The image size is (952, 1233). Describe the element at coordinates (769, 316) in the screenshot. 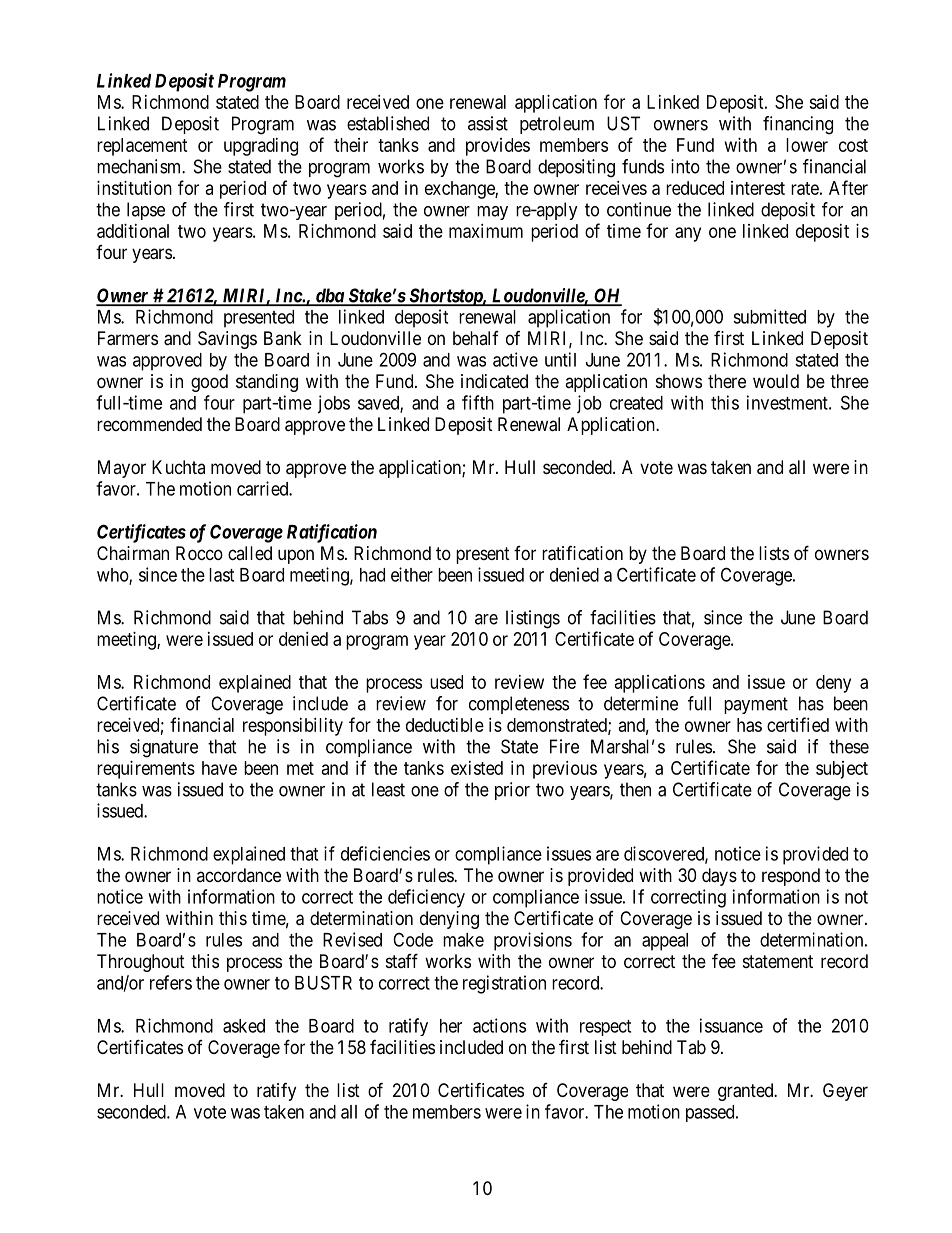

I see `submitted` at that location.
